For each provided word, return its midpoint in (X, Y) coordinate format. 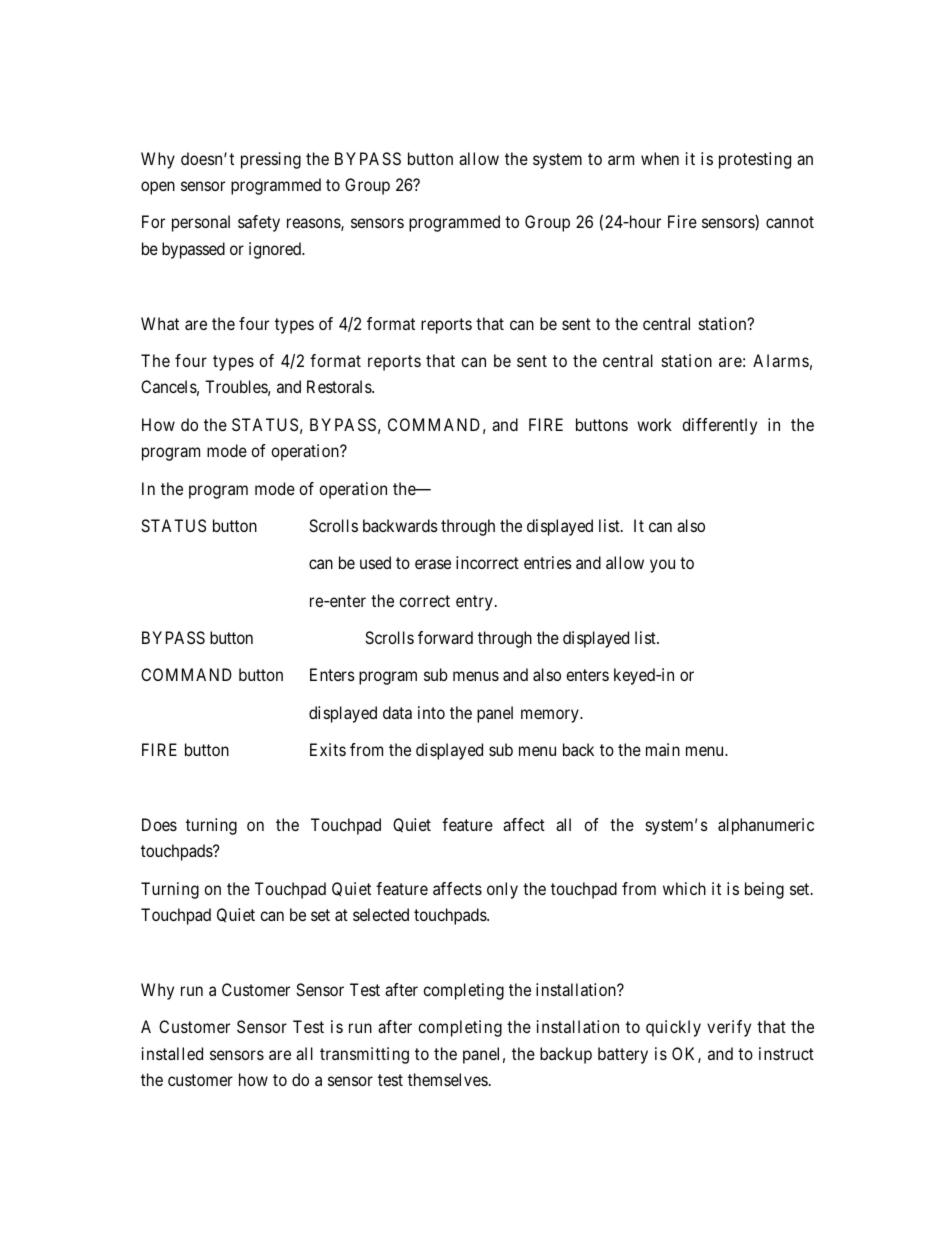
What (160, 323)
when (660, 158)
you (662, 566)
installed (172, 1053)
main (663, 749)
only (502, 890)
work (654, 424)
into (431, 712)
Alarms (781, 360)
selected (381, 914)
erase (433, 564)
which (684, 888)
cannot (790, 222)
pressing (271, 160)
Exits (328, 749)
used (375, 562)
